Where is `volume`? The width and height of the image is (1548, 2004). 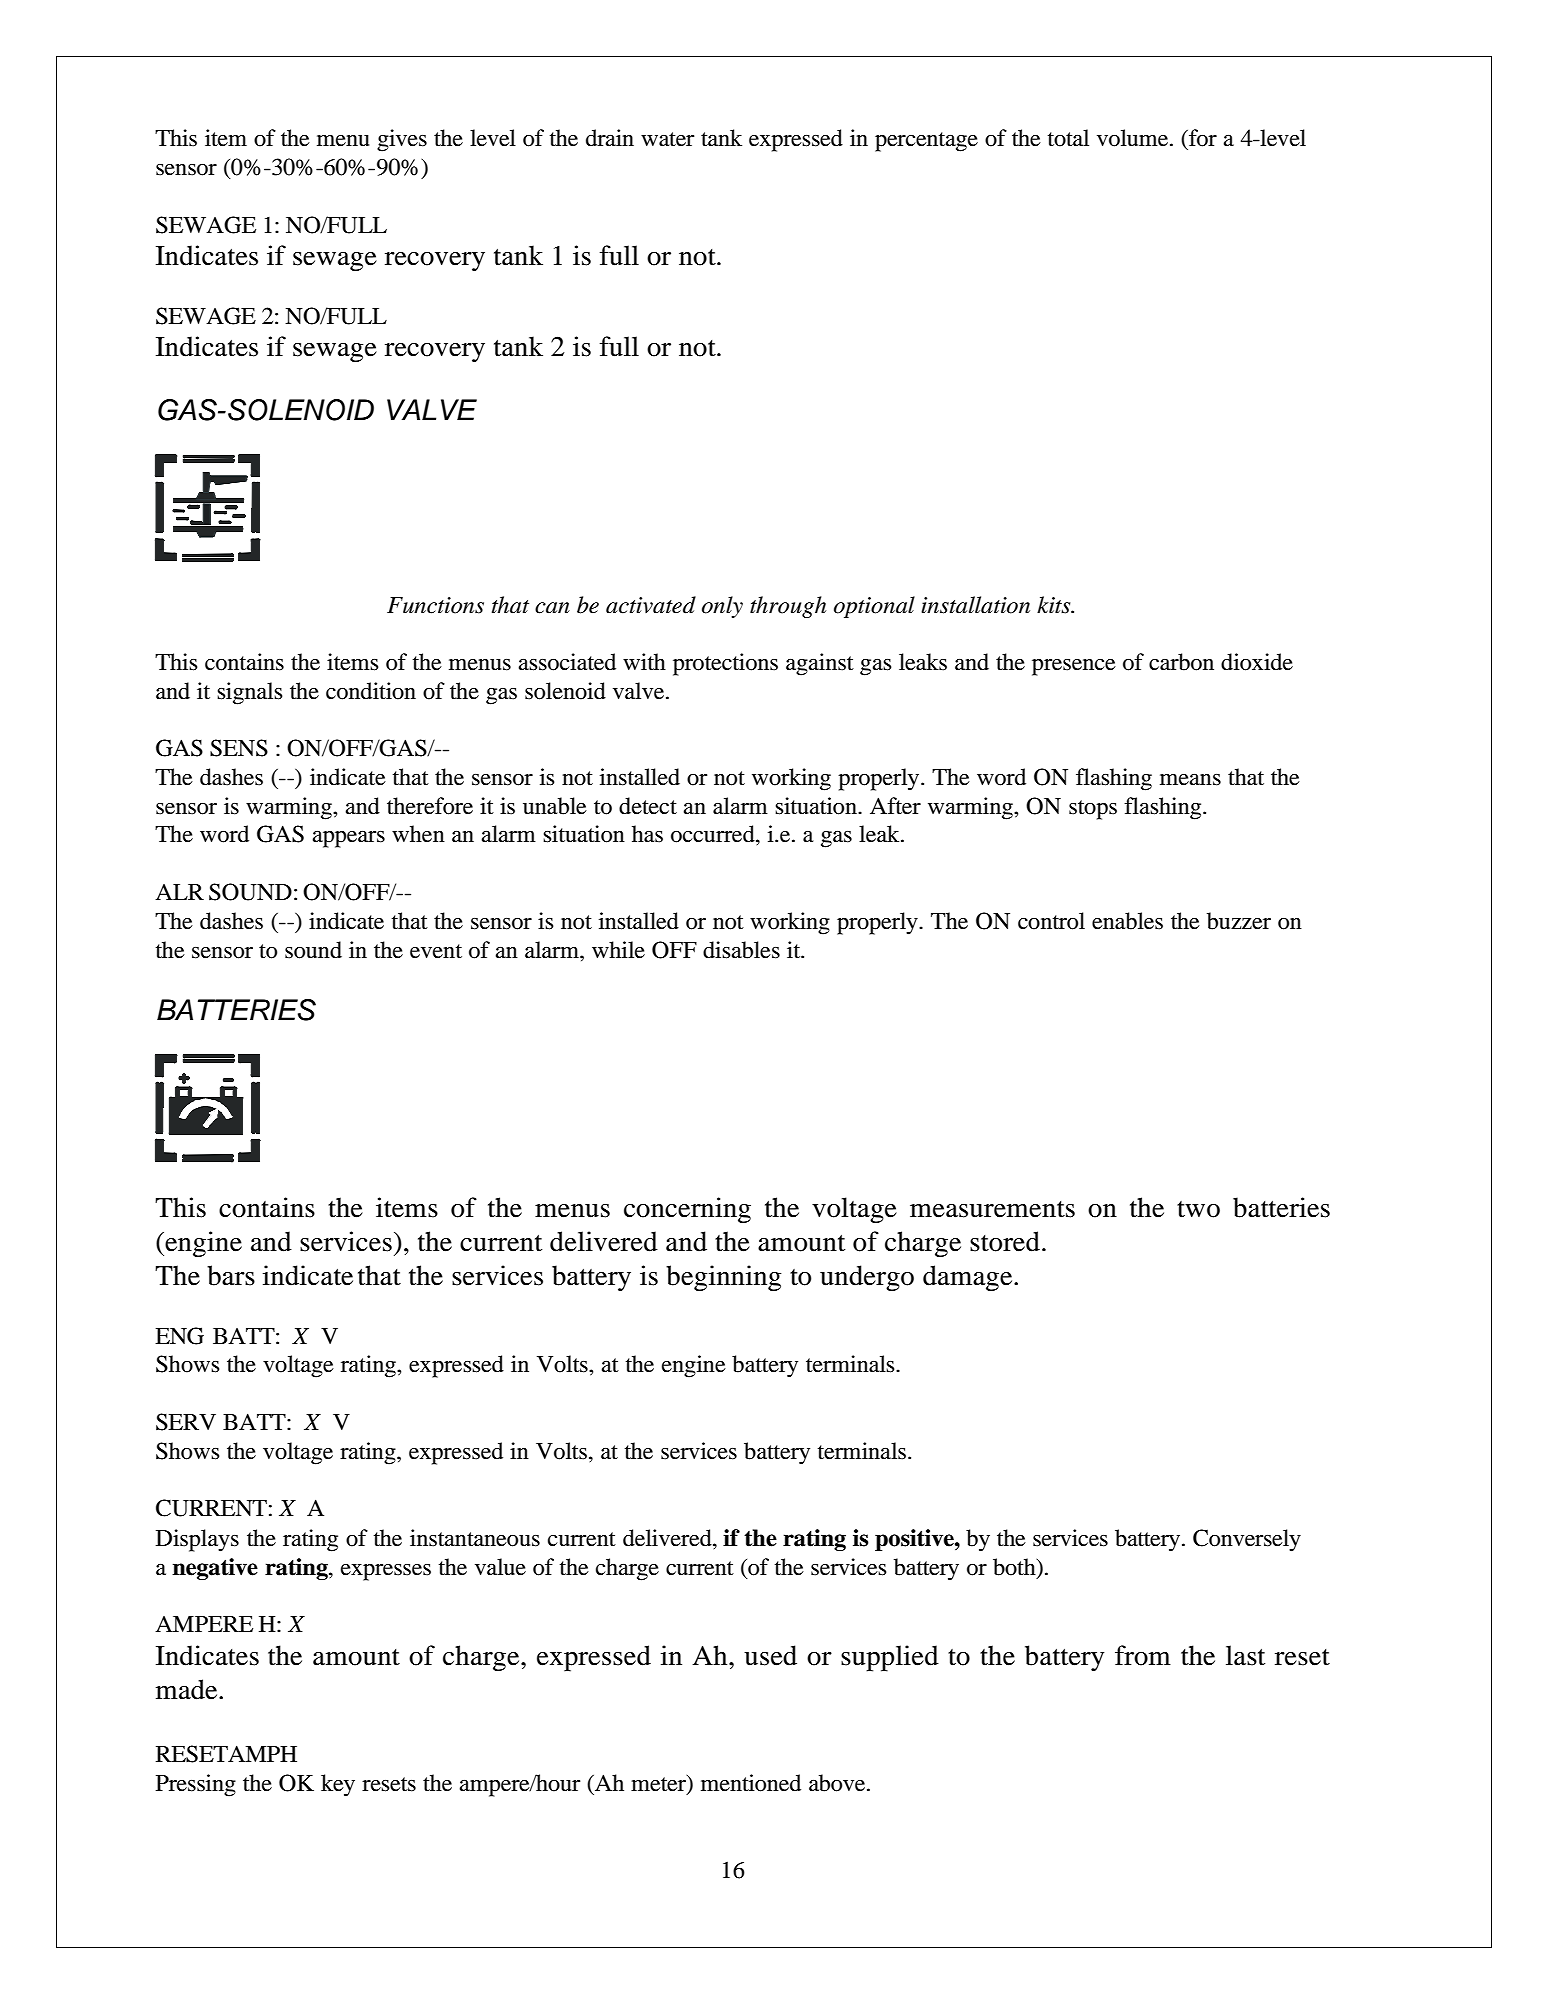
volume is located at coordinates (1134, 138).
